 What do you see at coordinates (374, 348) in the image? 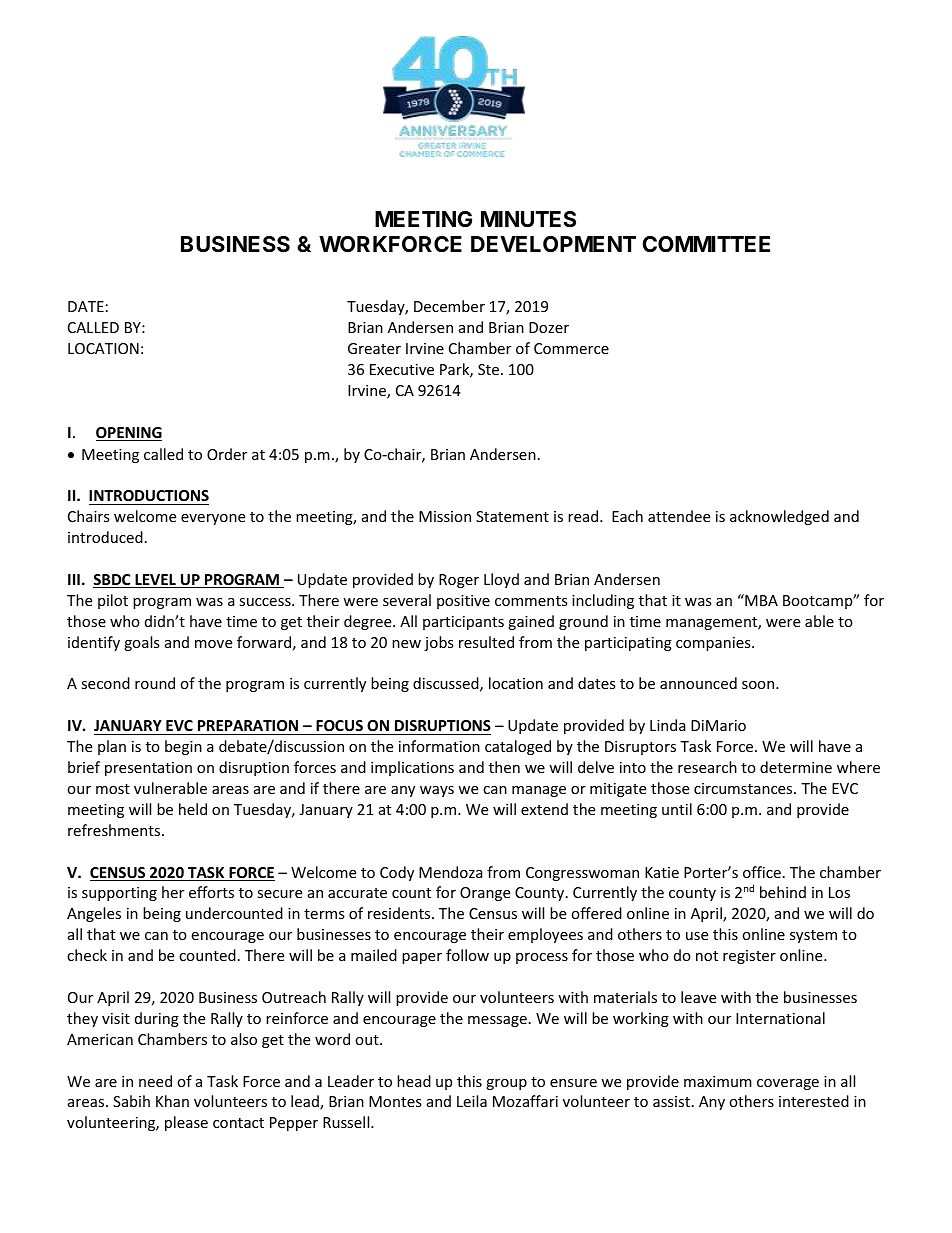
I see `Greater` at bounding box center [374, 348].
